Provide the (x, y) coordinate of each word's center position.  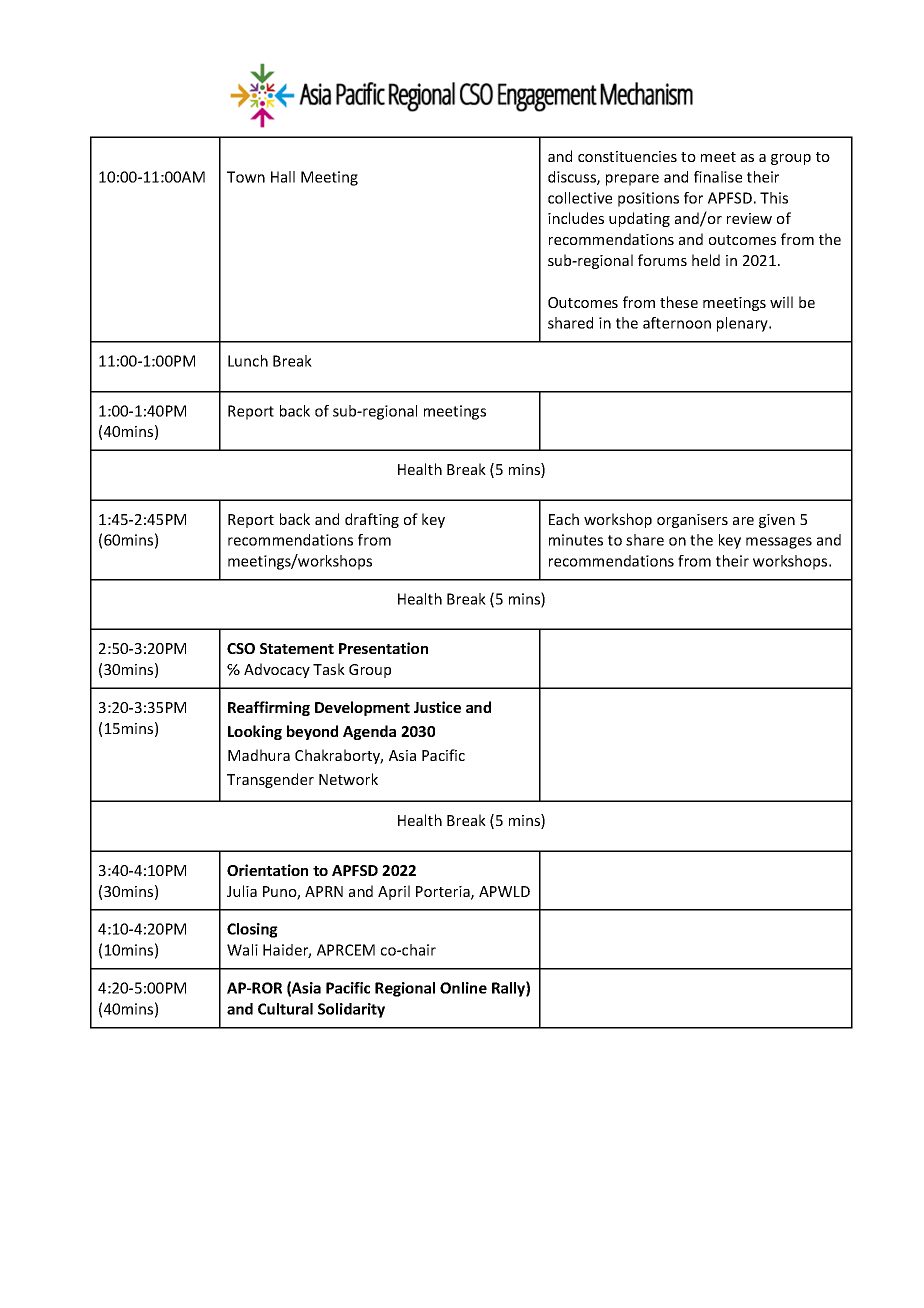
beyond (312, 732)
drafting (372, 520)
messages (779, 543)
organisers (692, 521)
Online (463, 988)
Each (564, 519)
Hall (283, 177)
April (394, 892)
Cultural (285, 1009)
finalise (718, 177)
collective (580, 198)
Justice (437, 707)
